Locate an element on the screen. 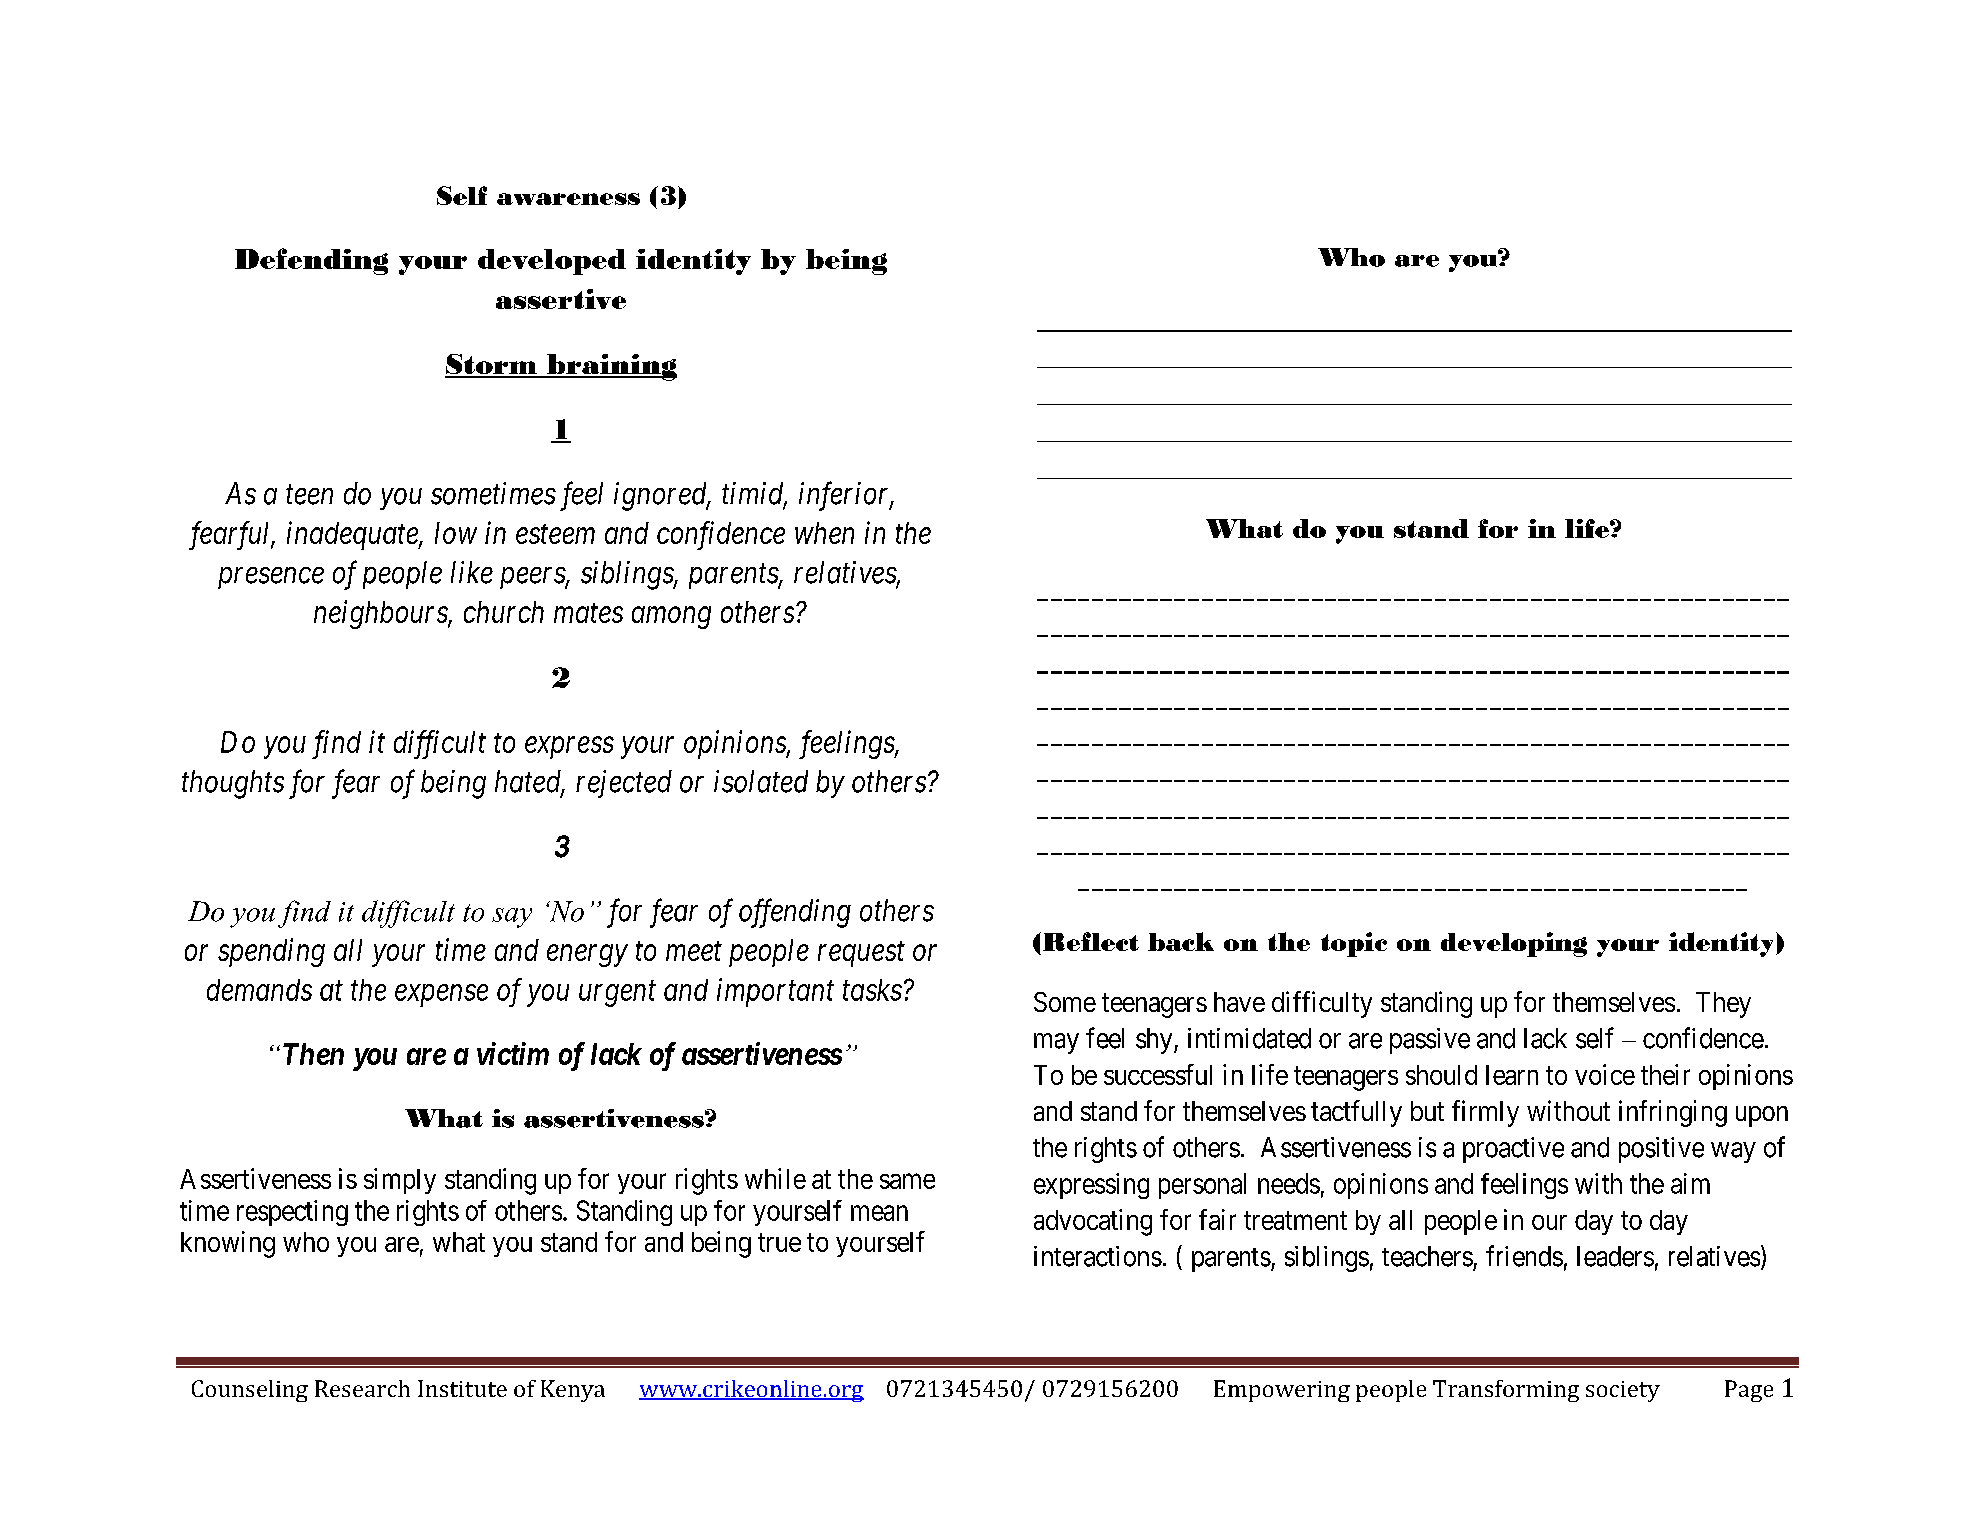 The height and width of the screenshot is (1526, 1975). awareness is located at coordinates (568, 199).
